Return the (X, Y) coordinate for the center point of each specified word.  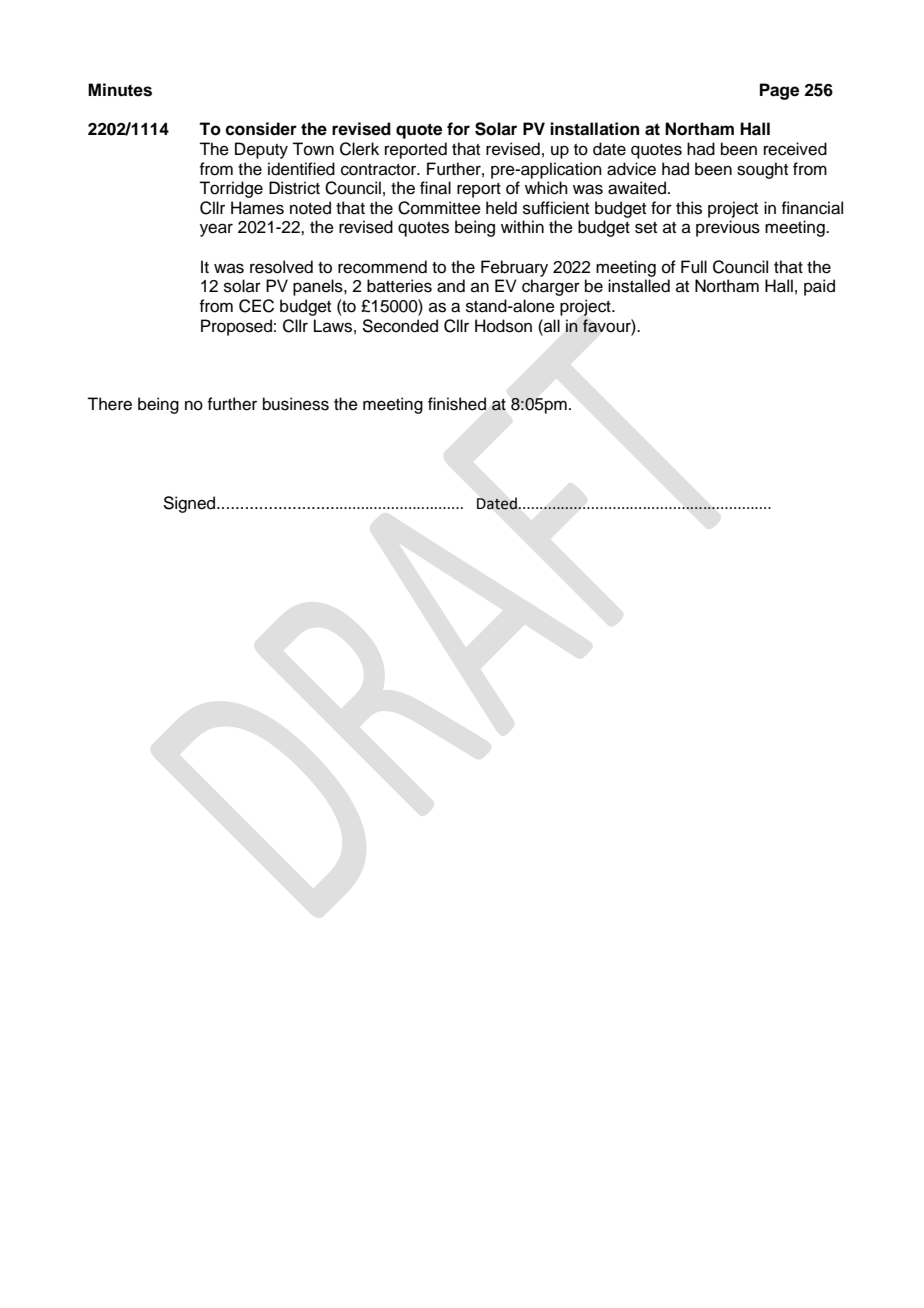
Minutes (120, 90)
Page (779, 91)
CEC (256, 306)
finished (457, 404)
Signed (190, 504)
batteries (399, 286)
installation (594, 129)
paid (819, 287)
